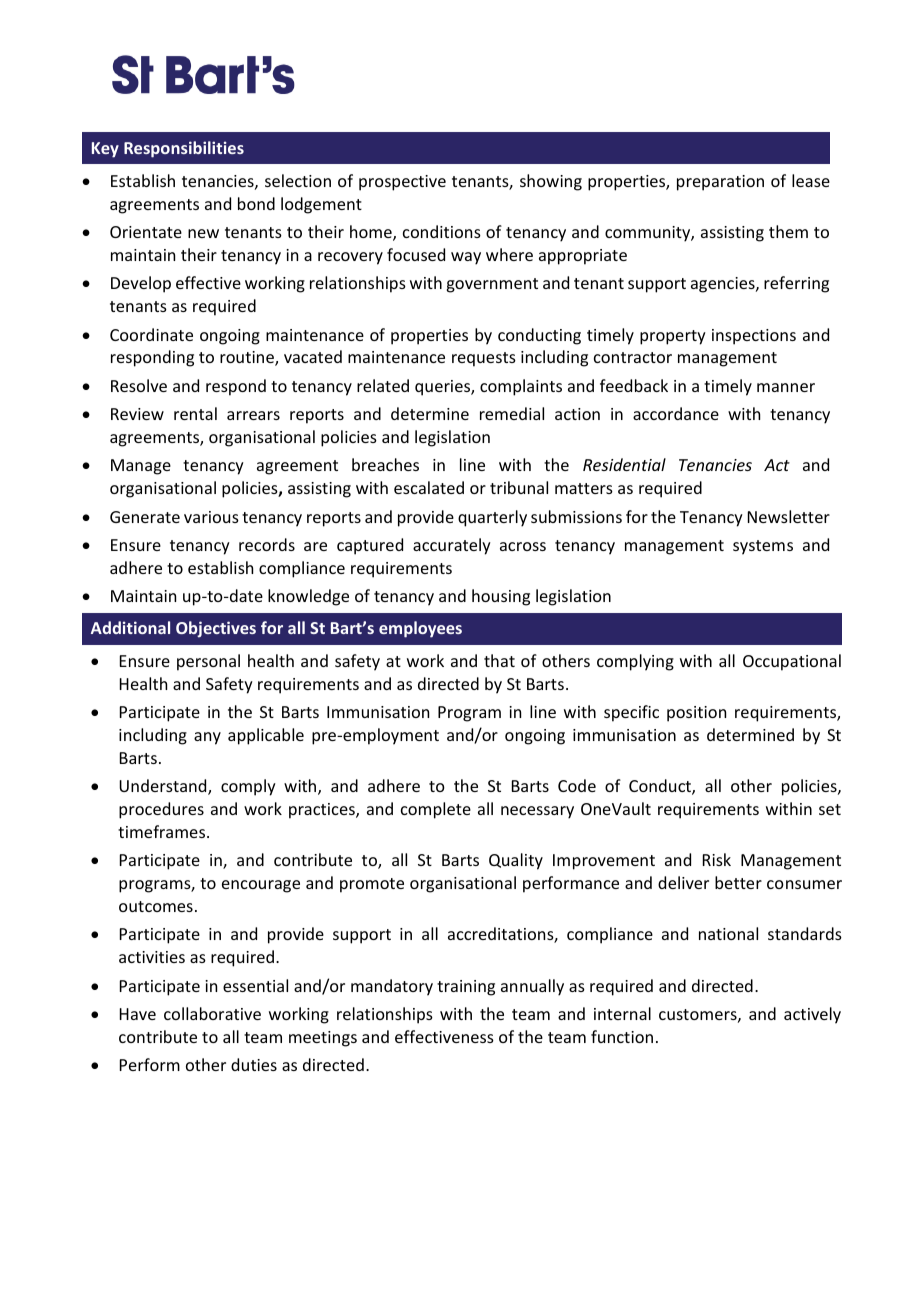 The width and height of the image is (924, 1308). Describe the element at coordinates (501, 597) in the image. I see `housing` at that location.
